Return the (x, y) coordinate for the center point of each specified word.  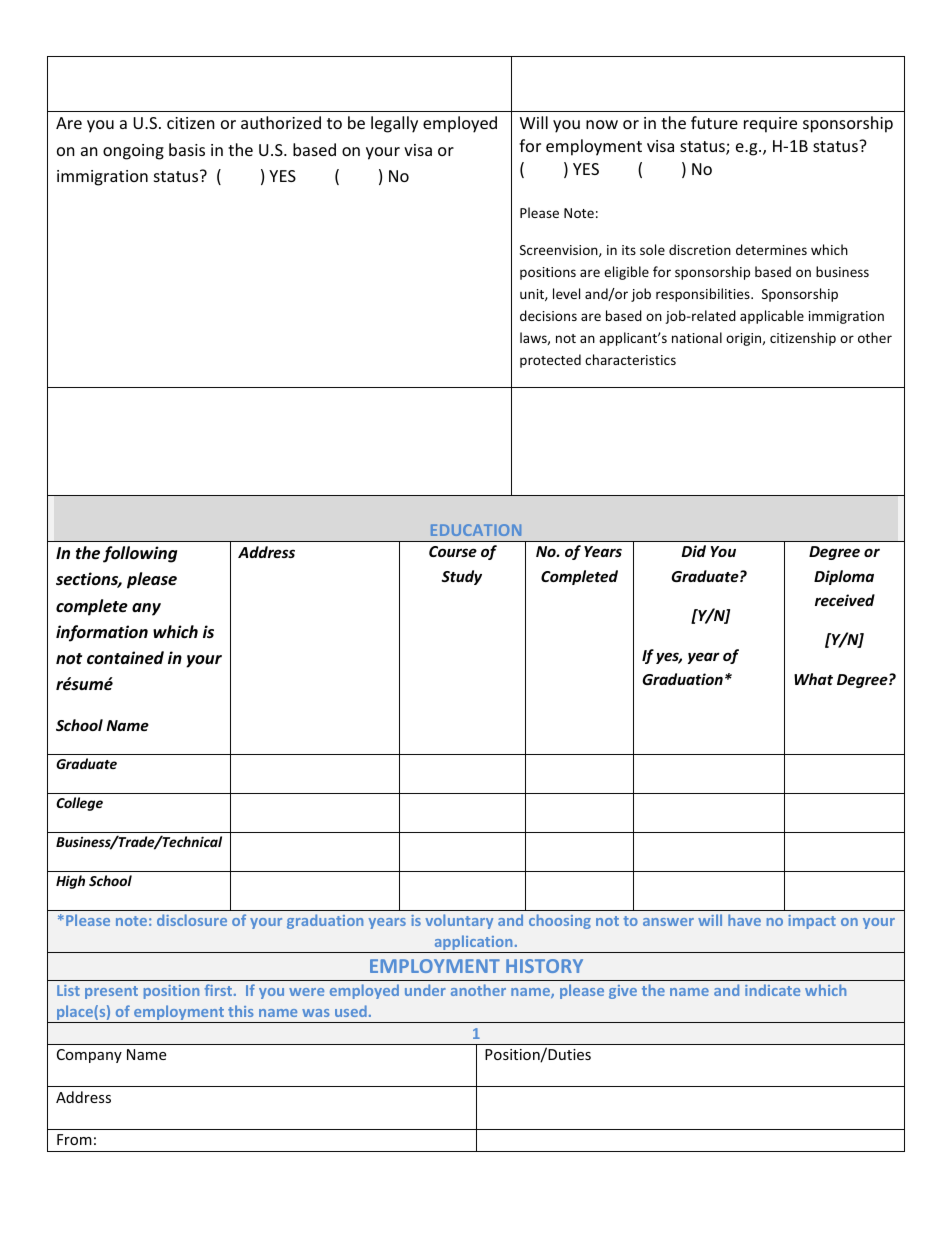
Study (462, 577)
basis (187, 149)
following (140, 554)
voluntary (459, 921)
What (813, 679)
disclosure (192, 920)
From (74, 1139)
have (744, 920)
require (770, 125)
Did (694, 551)
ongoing (133, 152)
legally (394, 124)
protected (550, 361)
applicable (772, 317)
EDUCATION (476, 530)
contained (125, 658)
